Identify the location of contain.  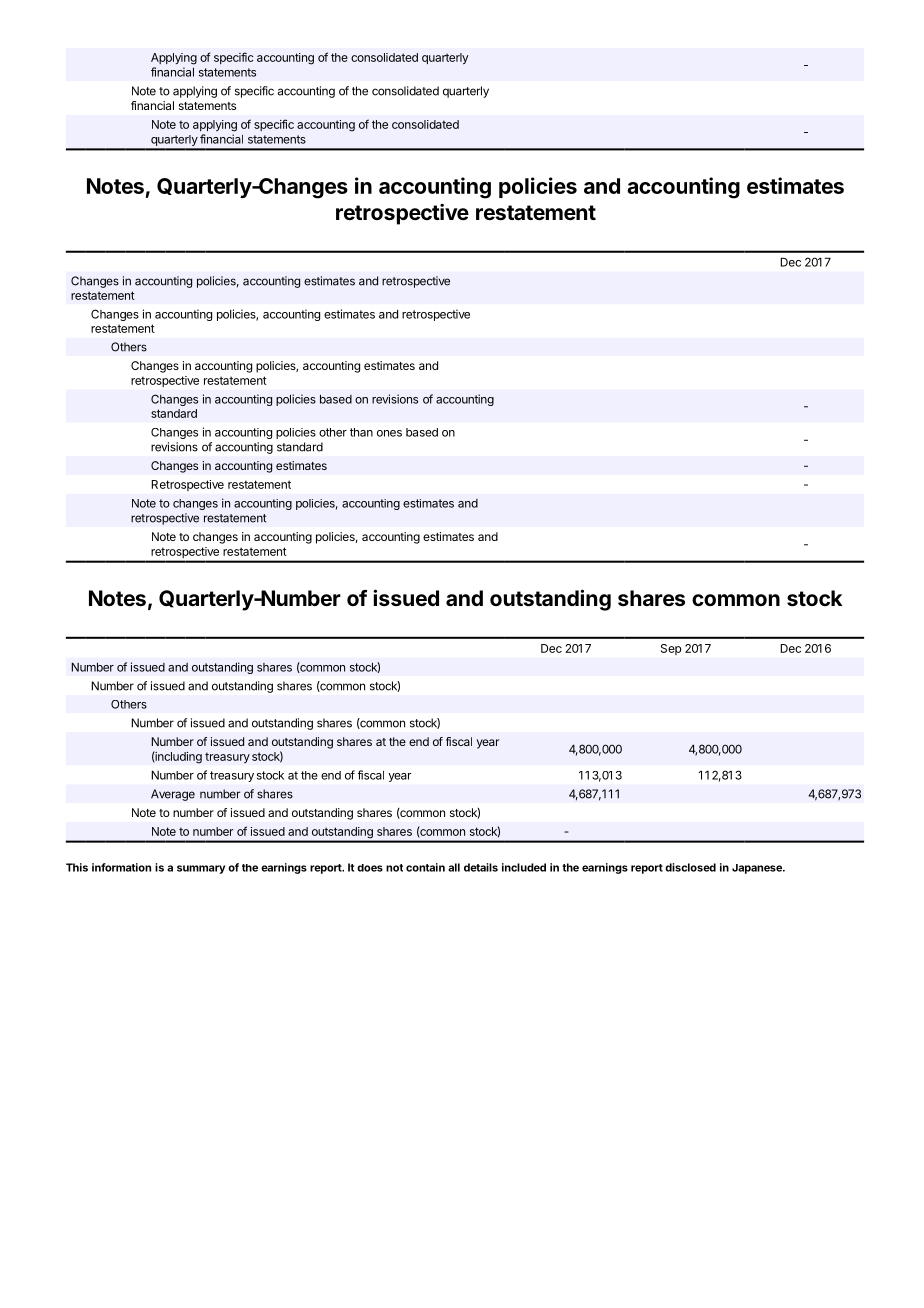
(425, 867).
